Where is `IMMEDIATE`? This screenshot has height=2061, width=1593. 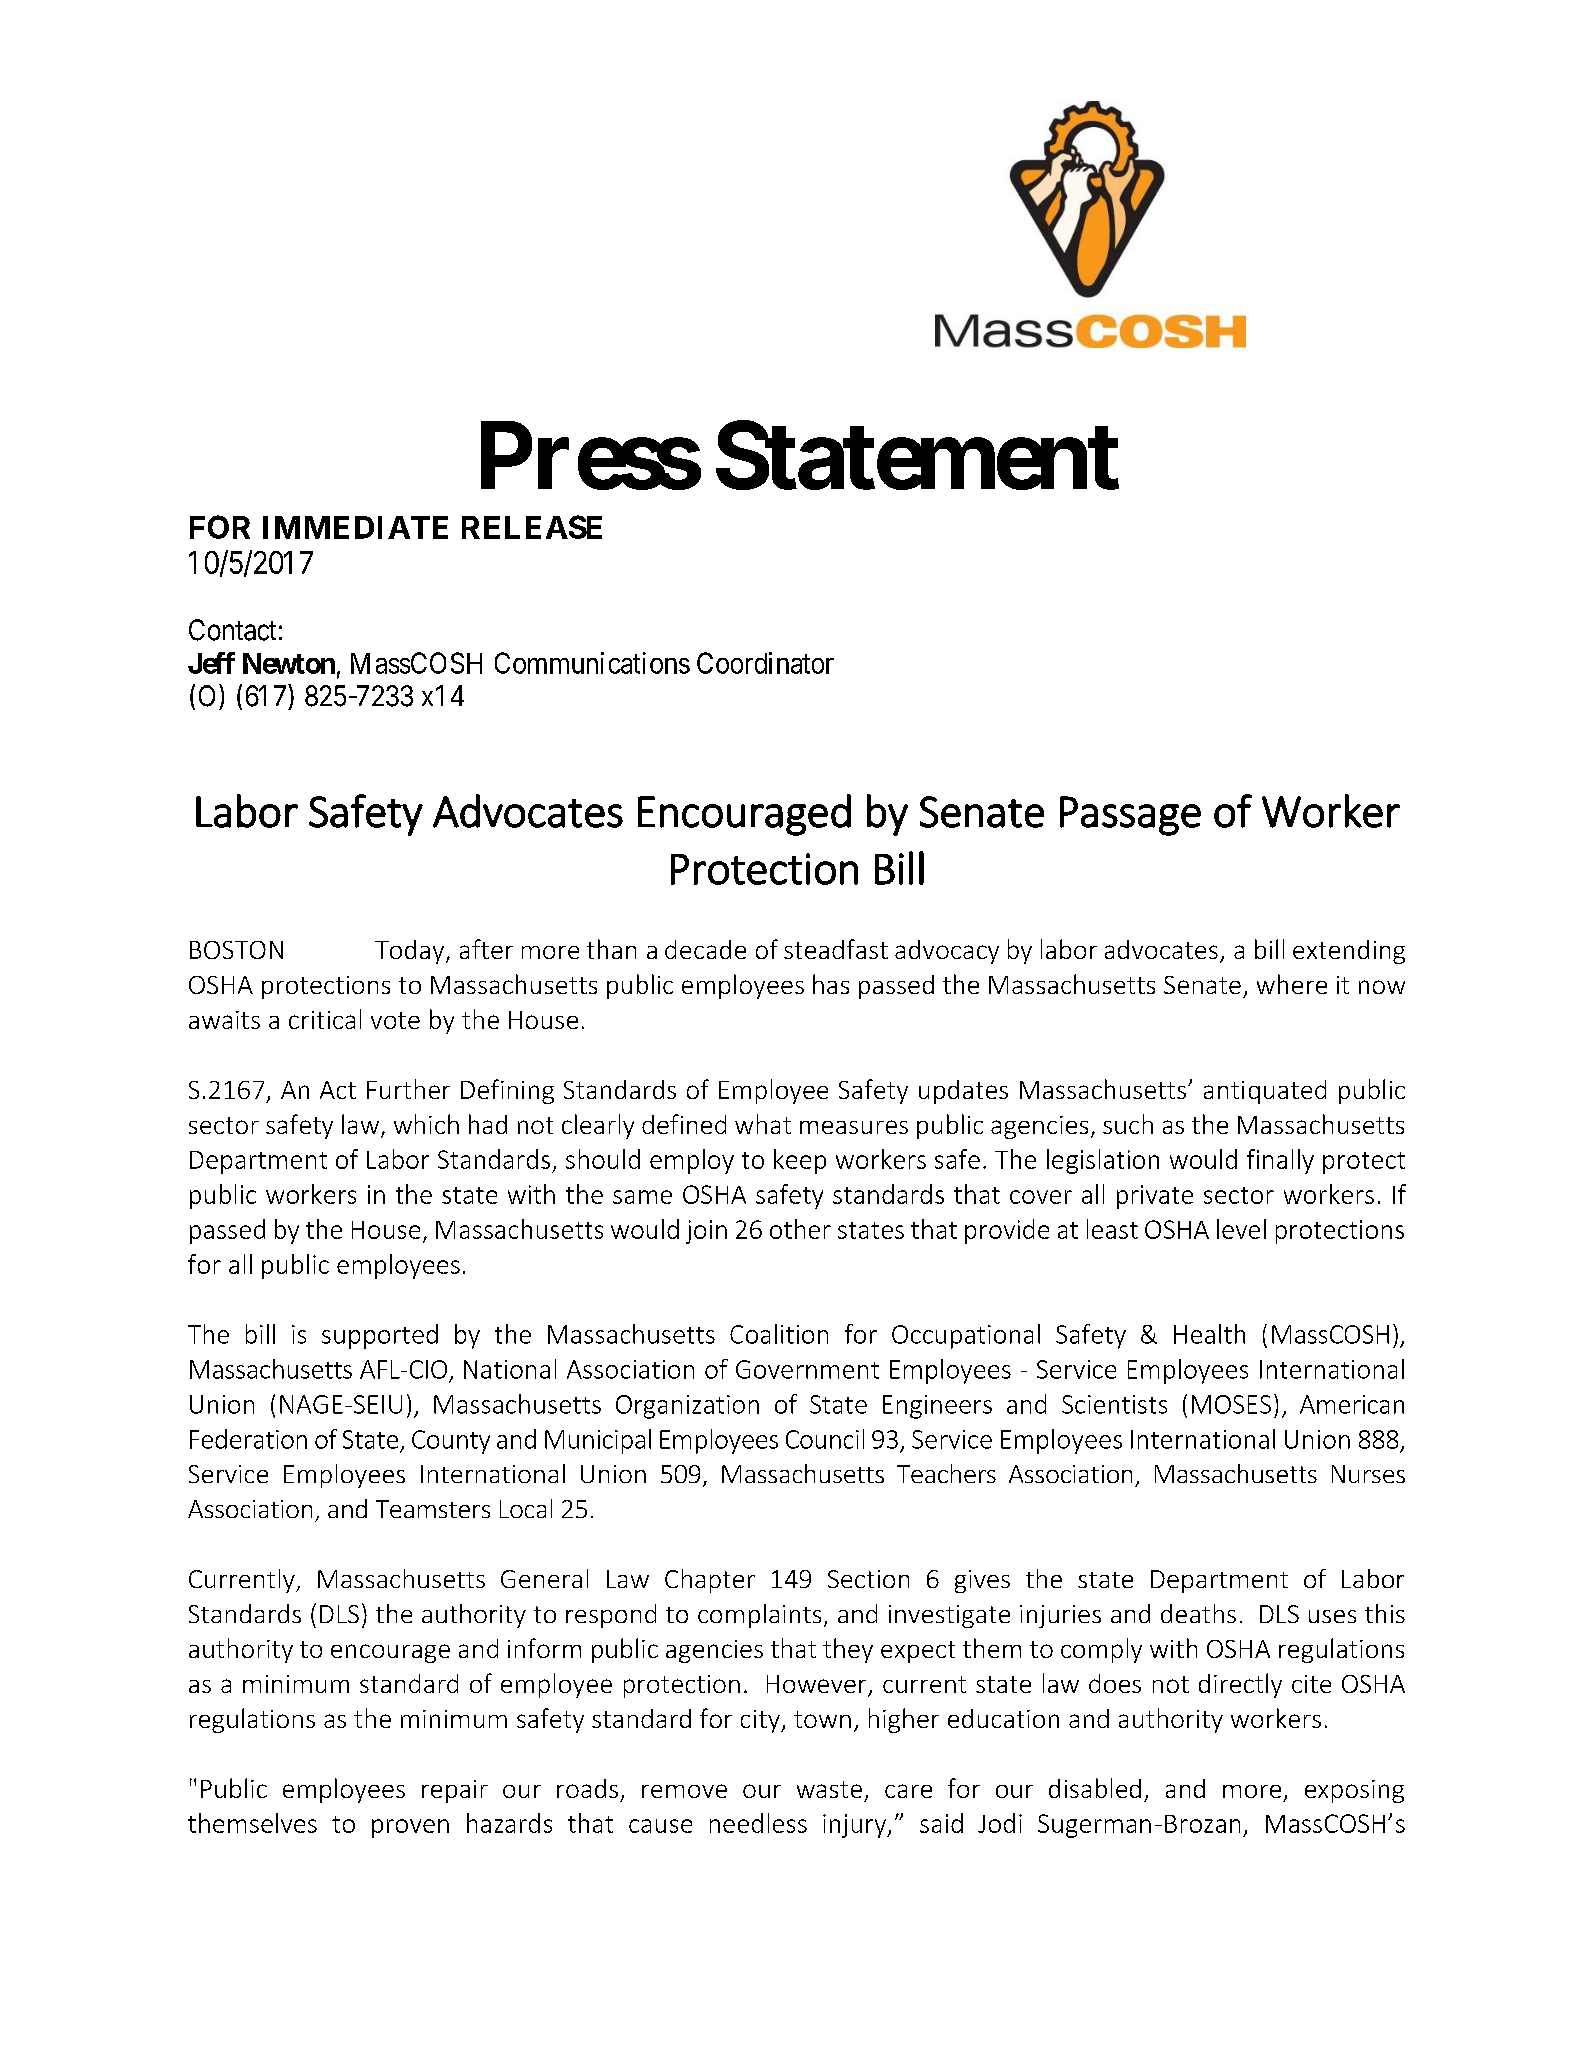
IMMEDIATE is located at coordinates (355, 527).
